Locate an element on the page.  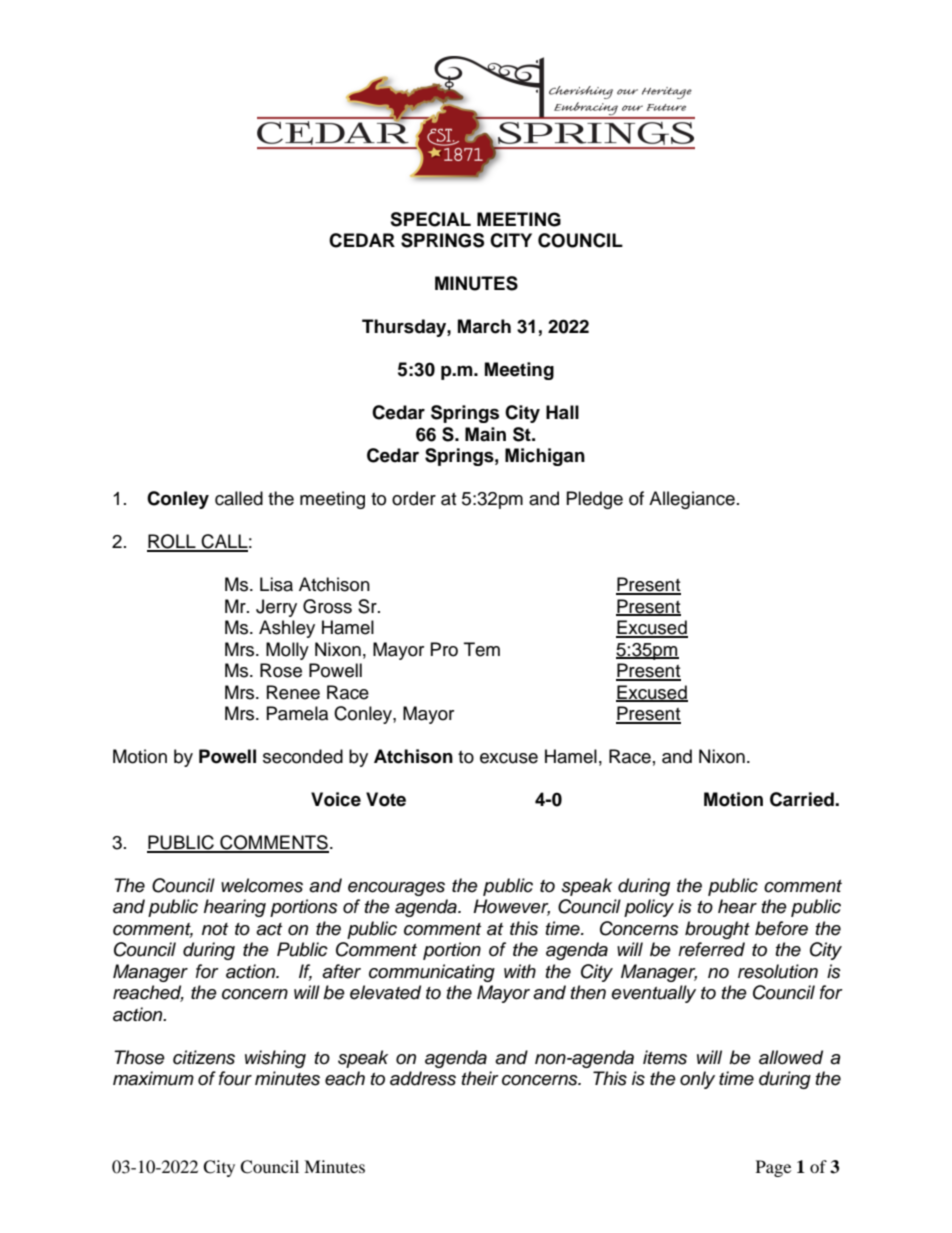
Main is located at coordinates (485, 434).
